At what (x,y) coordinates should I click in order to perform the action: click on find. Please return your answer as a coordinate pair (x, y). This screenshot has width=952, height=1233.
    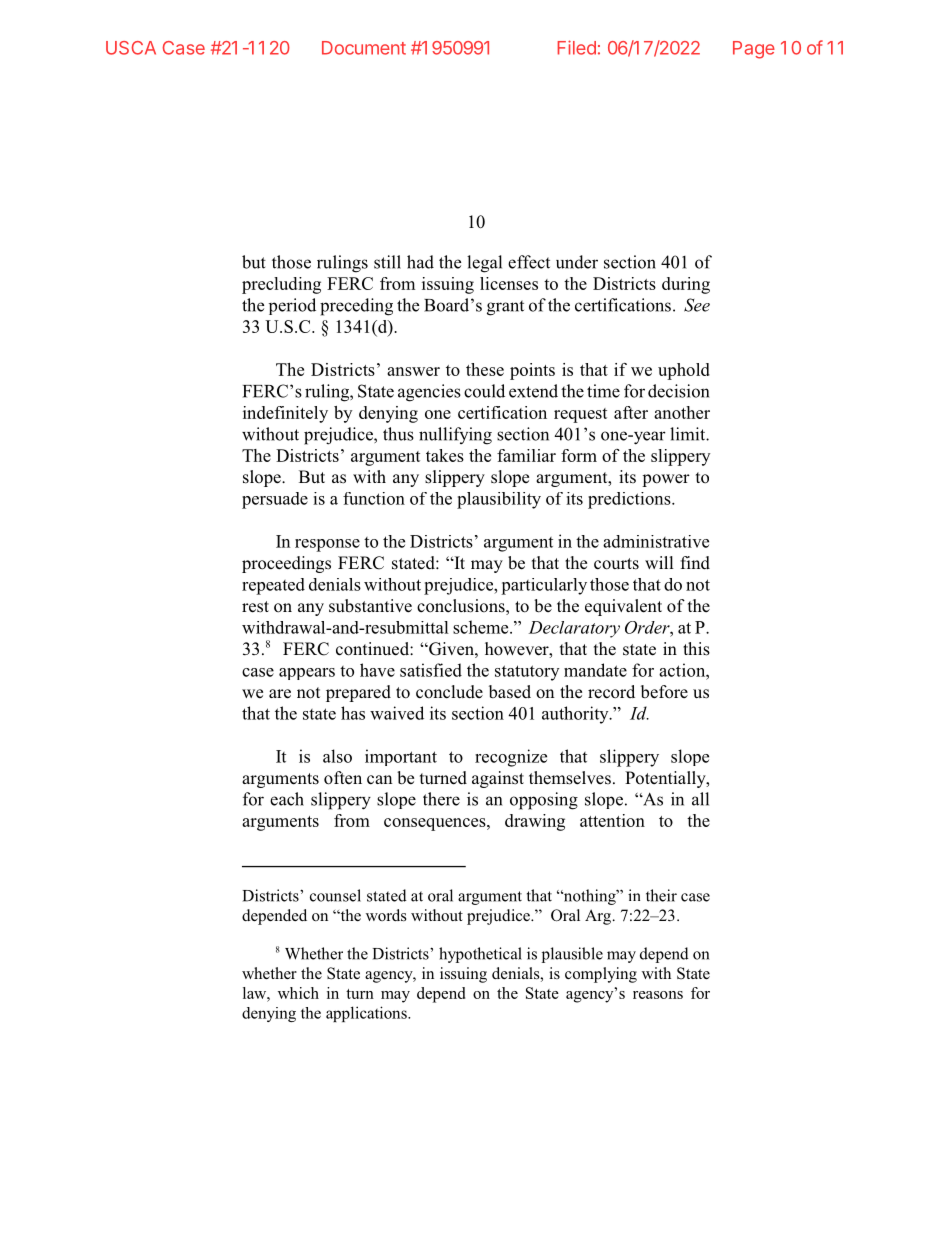
    Looking at the image, I should click on (695, 563).
